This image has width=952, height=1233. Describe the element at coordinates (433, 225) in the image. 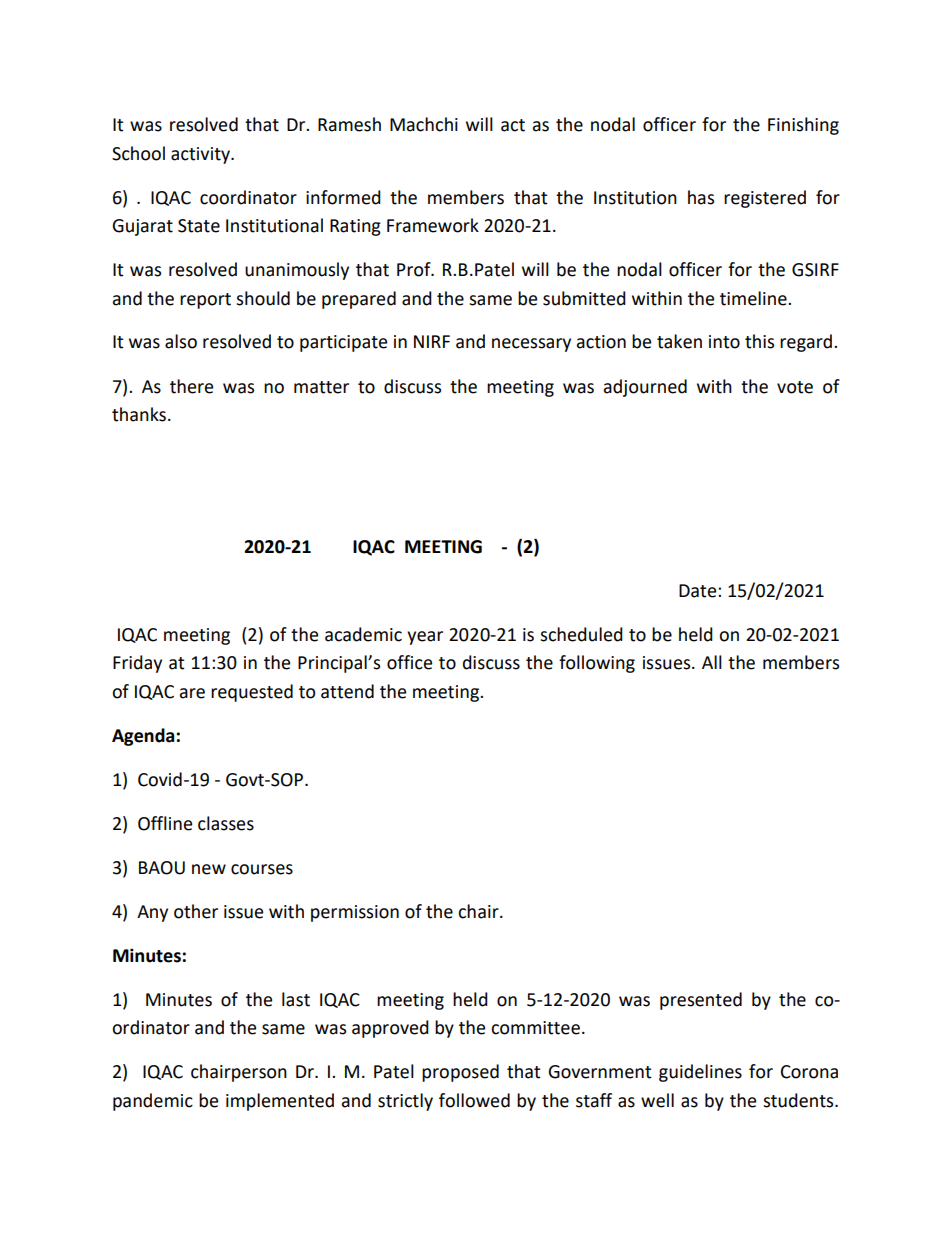

I see `Framework` at that location.
